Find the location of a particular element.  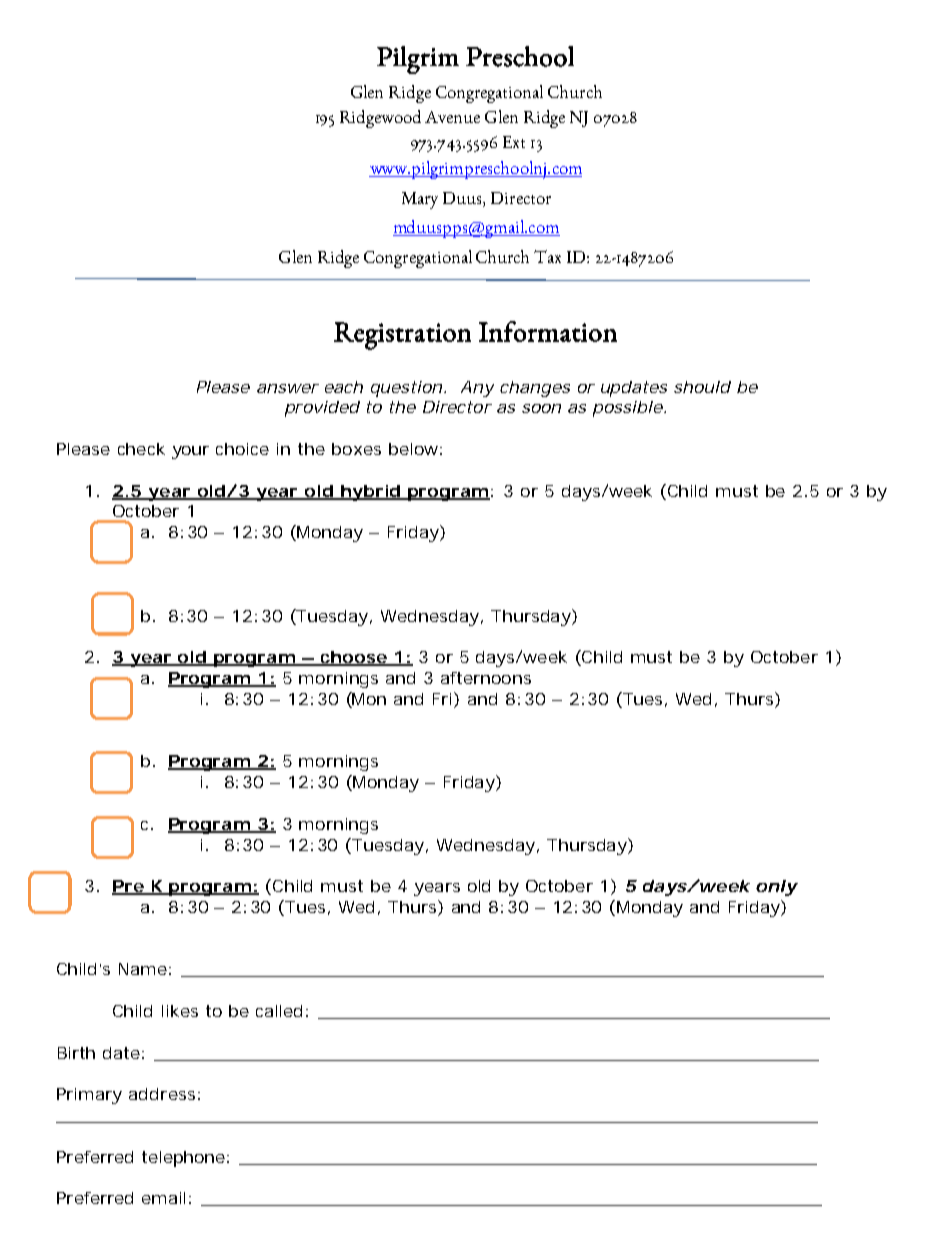

check is located at coordinates (141, 449).
